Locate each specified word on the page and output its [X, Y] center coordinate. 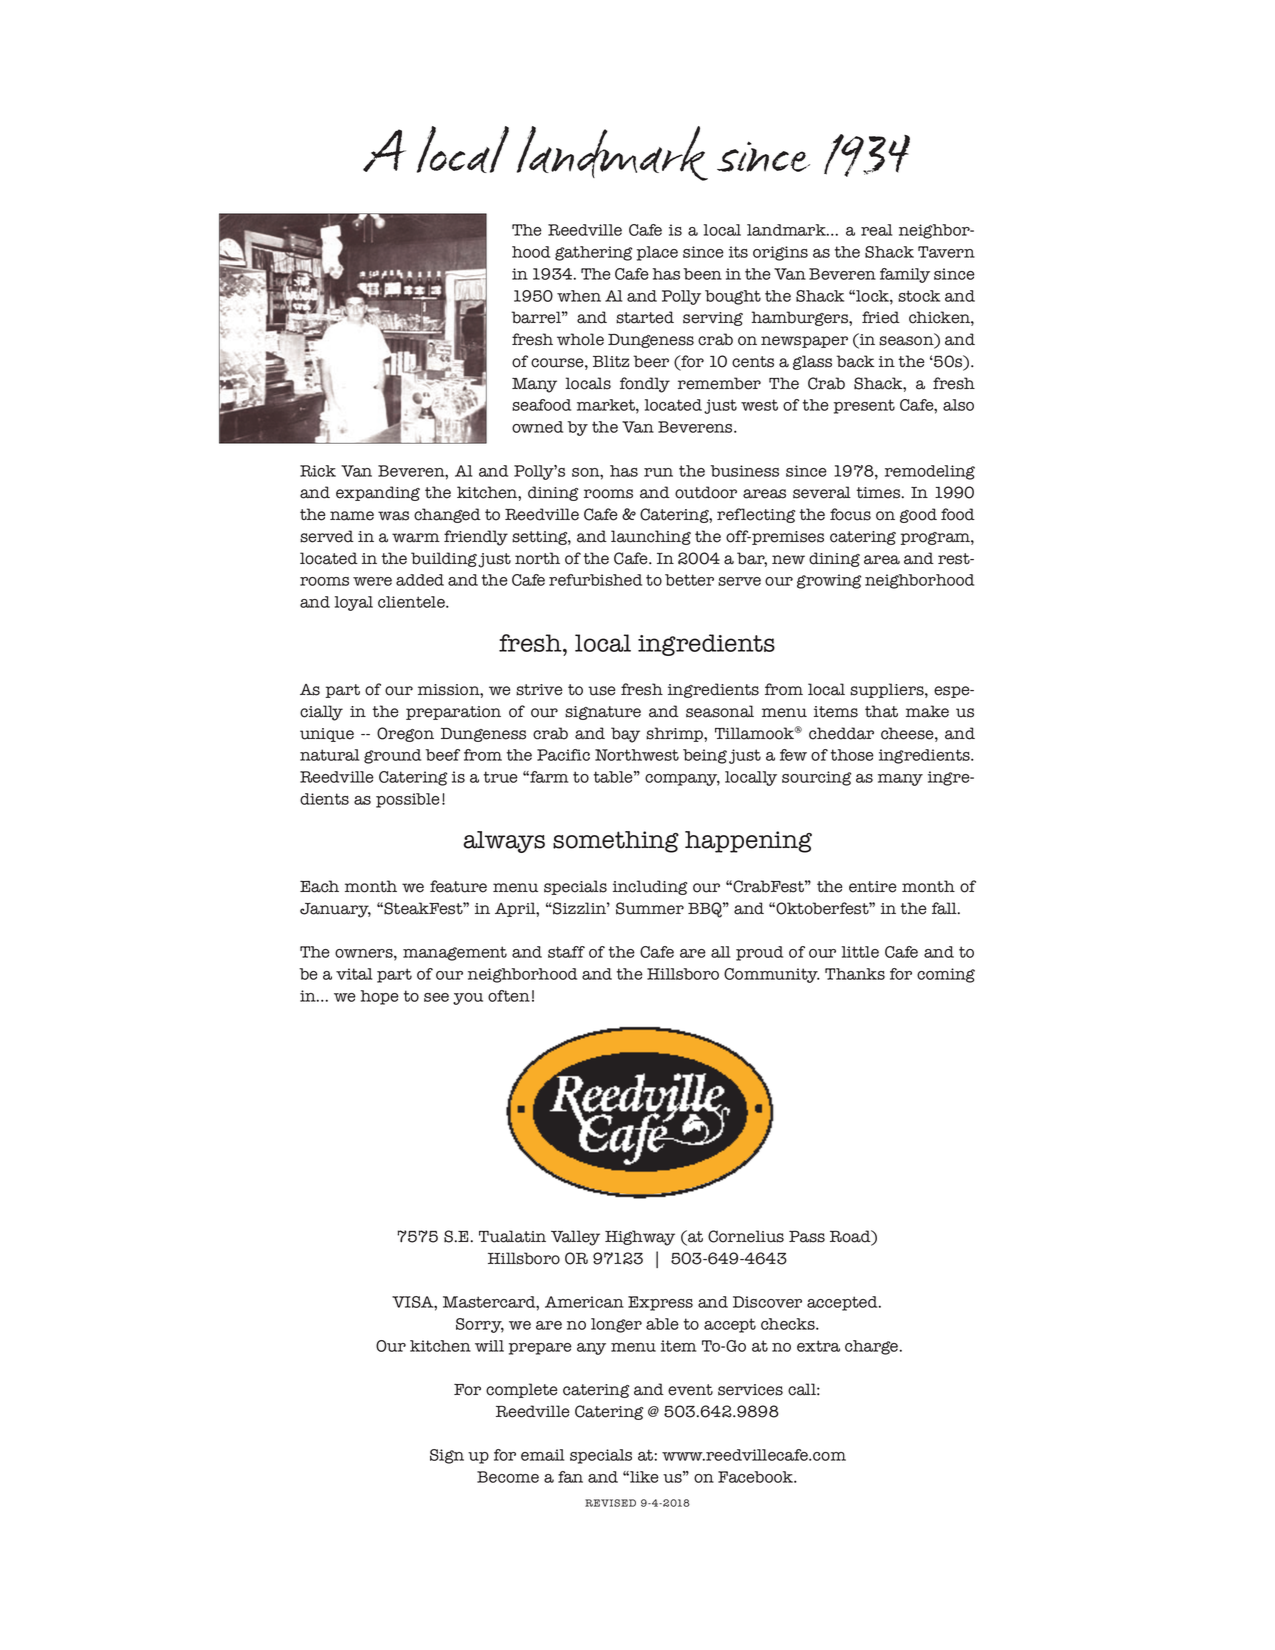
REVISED [610, 1503]
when [579, 296]
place [657, 253]
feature [458, 886]
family [905, 275]
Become [508, 1477]
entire [872, 887]
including [650, 887]
